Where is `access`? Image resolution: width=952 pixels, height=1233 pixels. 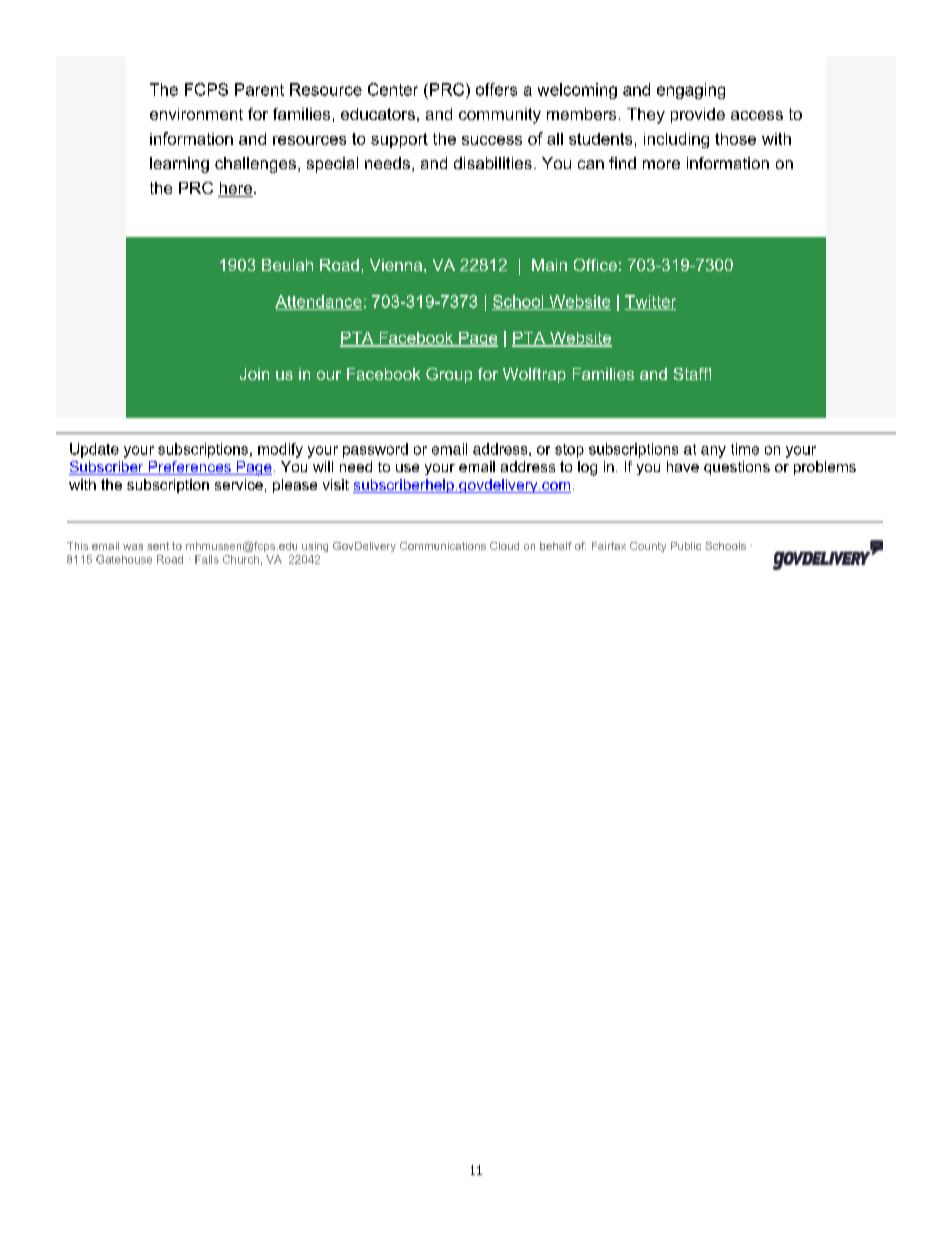 access is located at coordinates (757, 115).
